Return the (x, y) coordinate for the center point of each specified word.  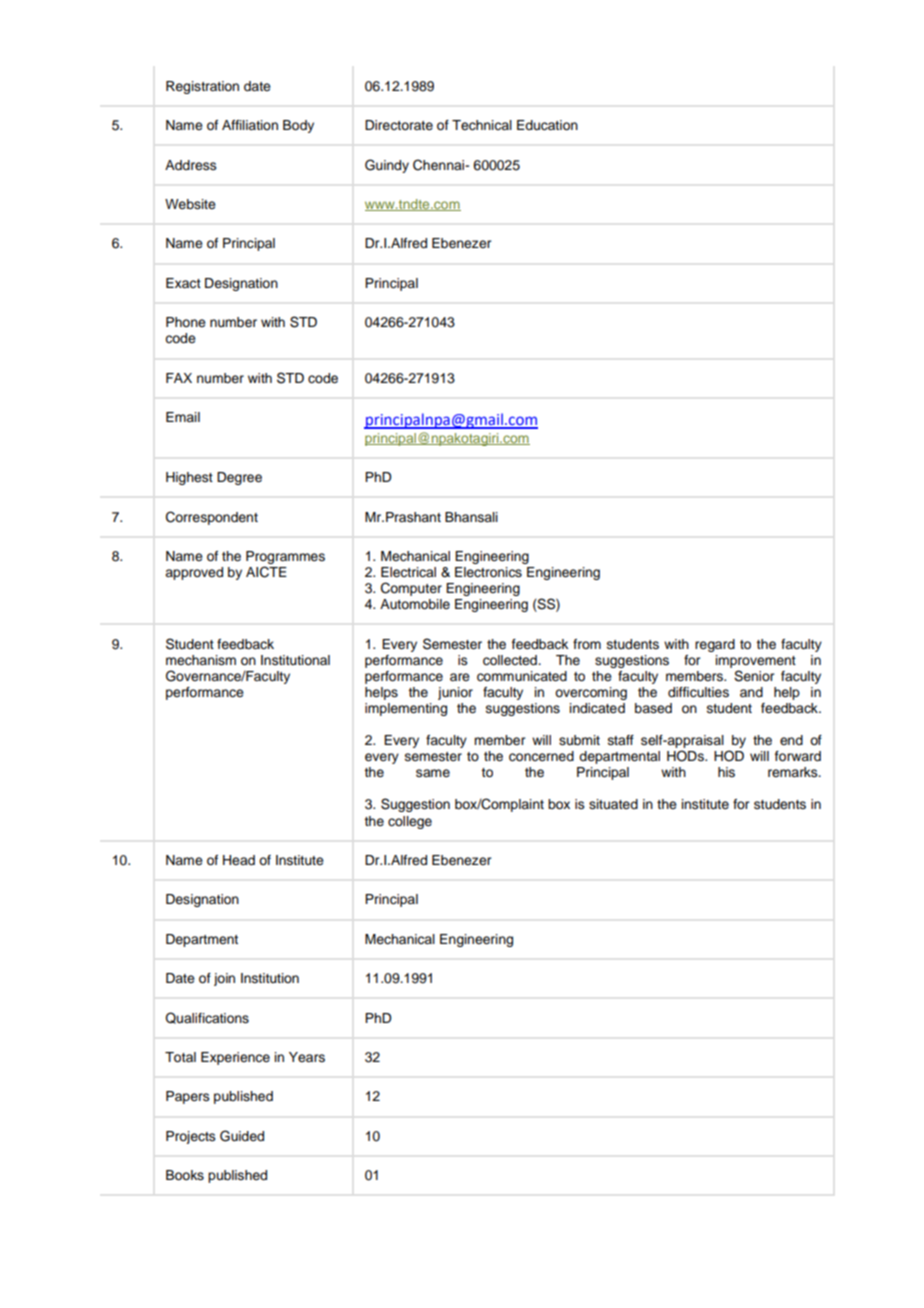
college (410, 822)
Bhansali (471, 517)
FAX (179, 378)
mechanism (201, 660)
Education (547, 125)
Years (307, 1057)
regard (715, 645)
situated (613, 804)
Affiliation (250, 125)
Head (239, 860)
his (726, 772)
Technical (482, 125)
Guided (242, 1136)
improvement (756, 661)
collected (511, 660)
